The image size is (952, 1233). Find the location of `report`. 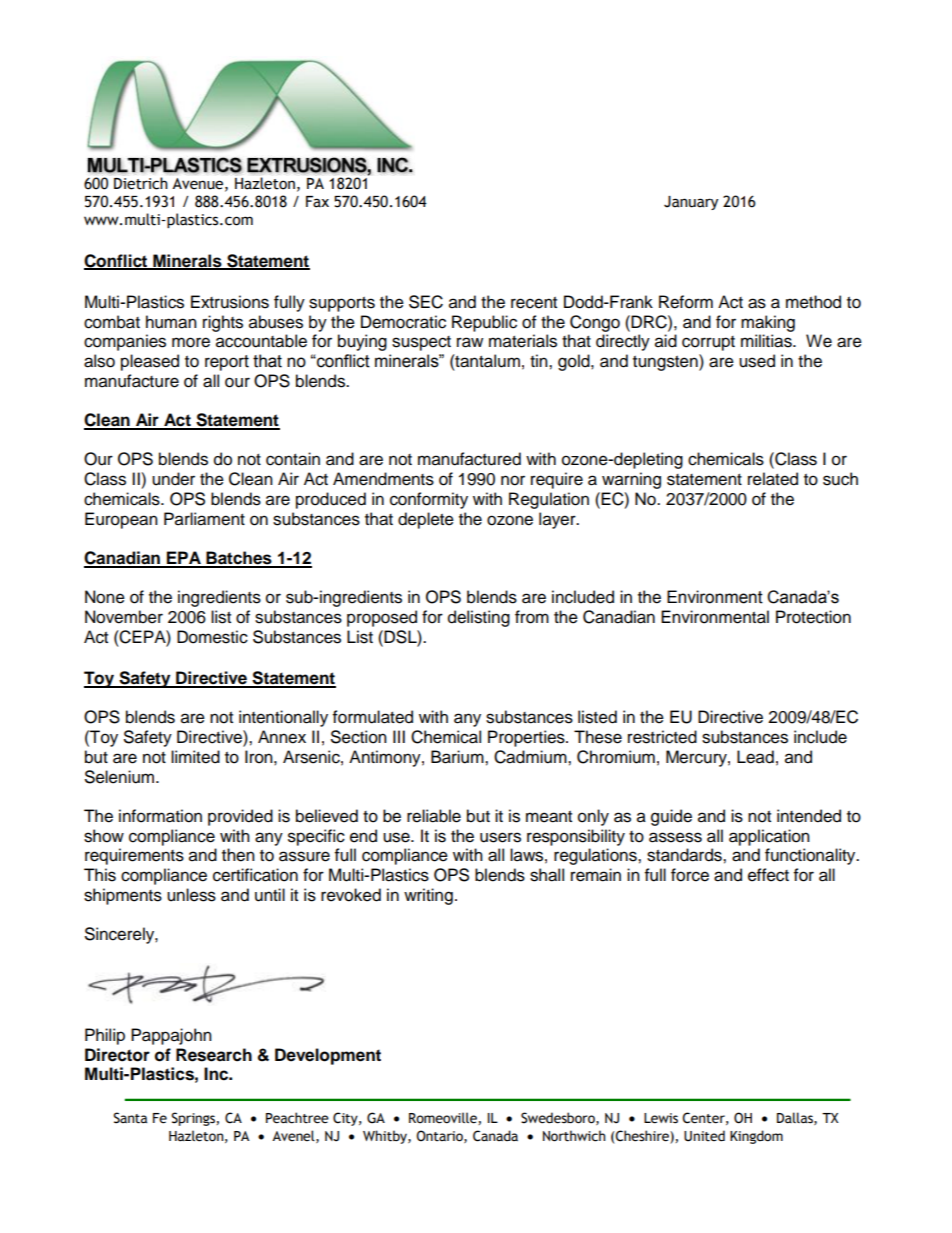

report is located at coordinates (227, 363).
